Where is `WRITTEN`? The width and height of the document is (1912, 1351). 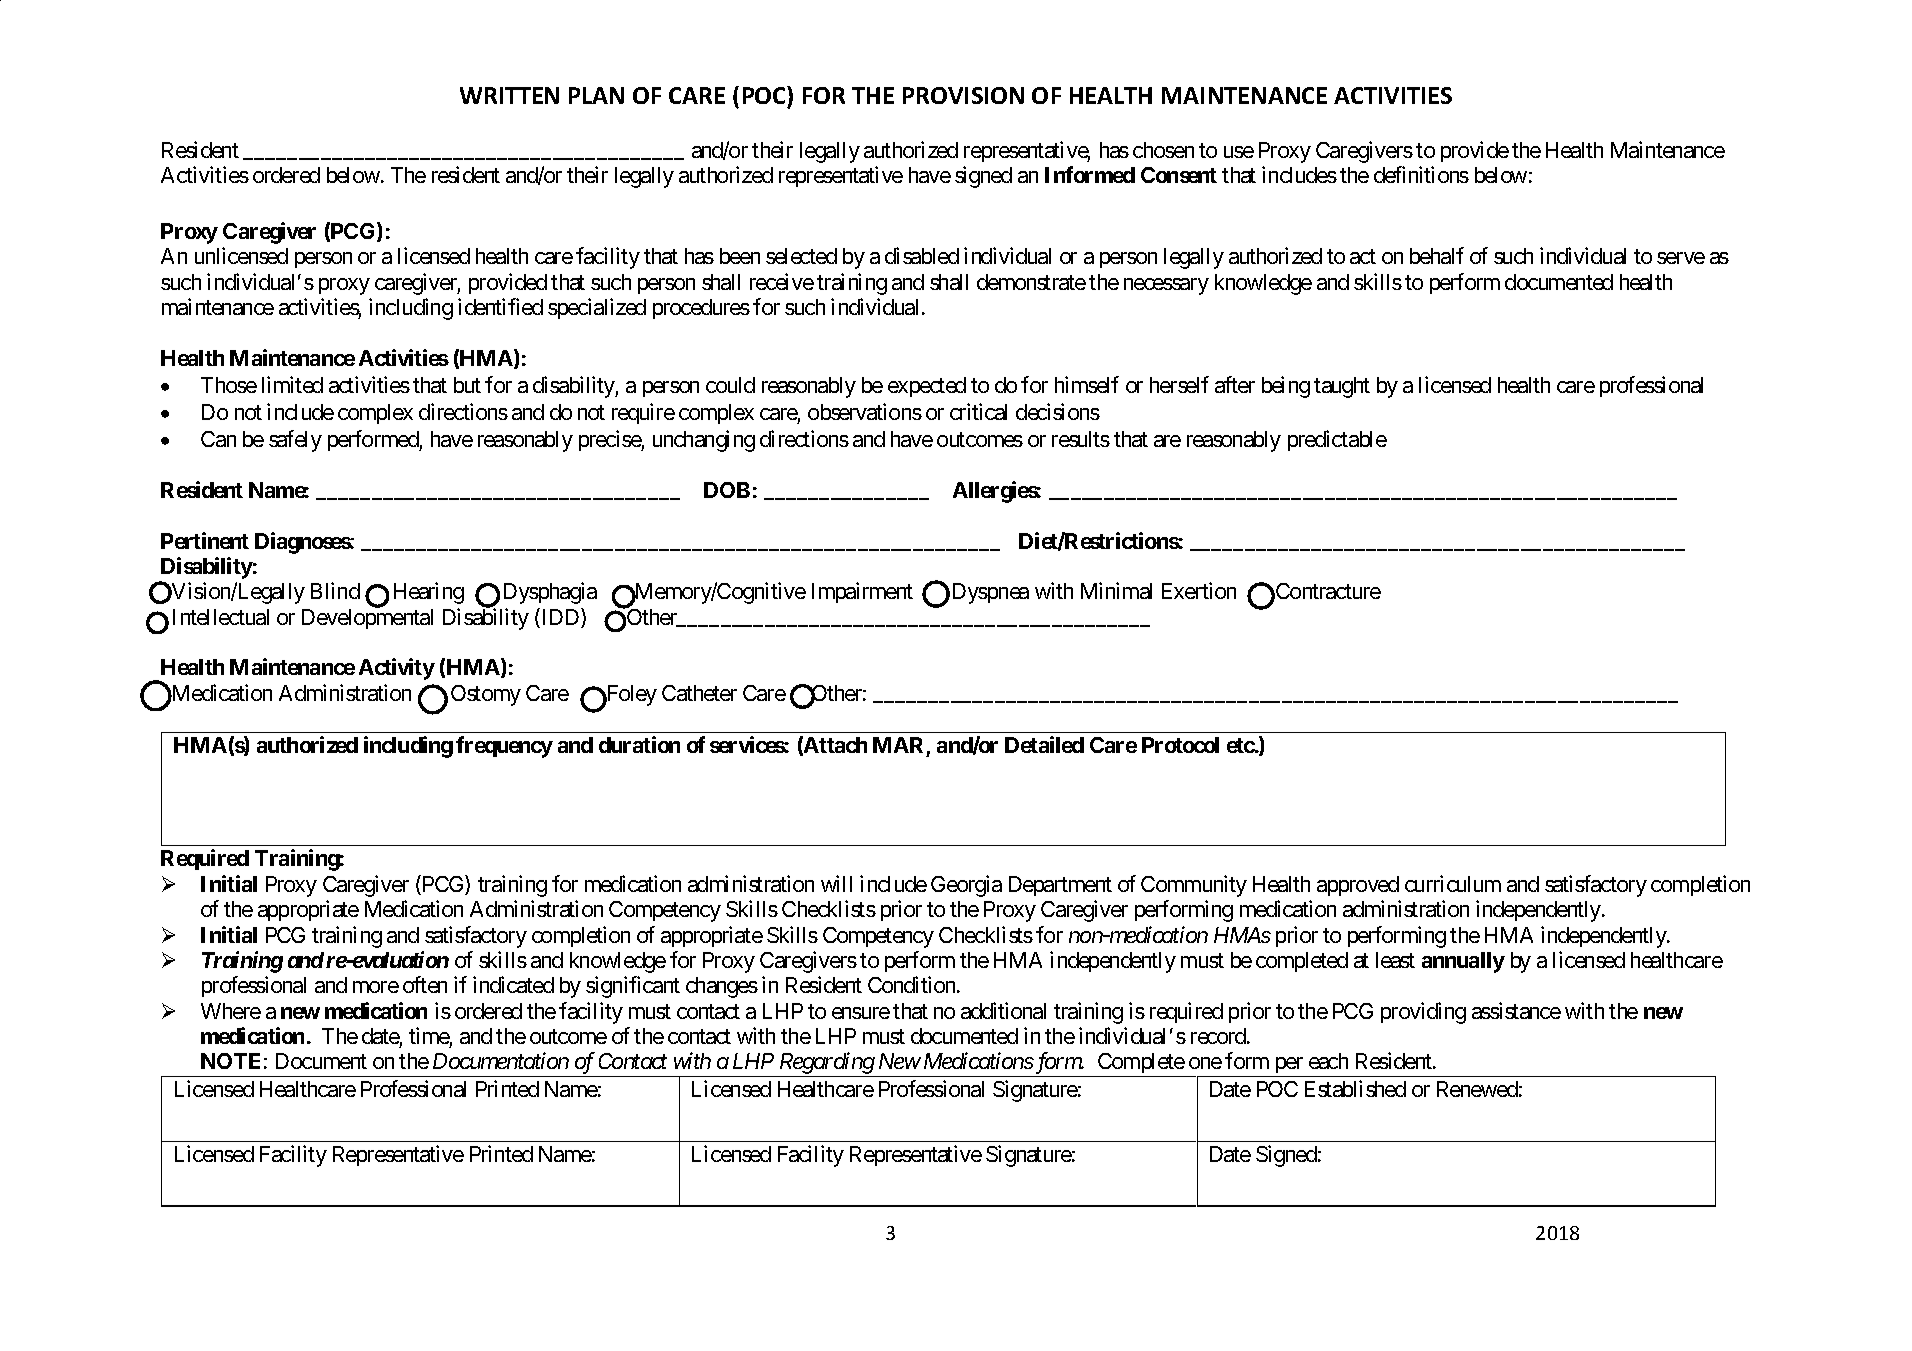
WRITTEN is located at coordinates (509, 95).
